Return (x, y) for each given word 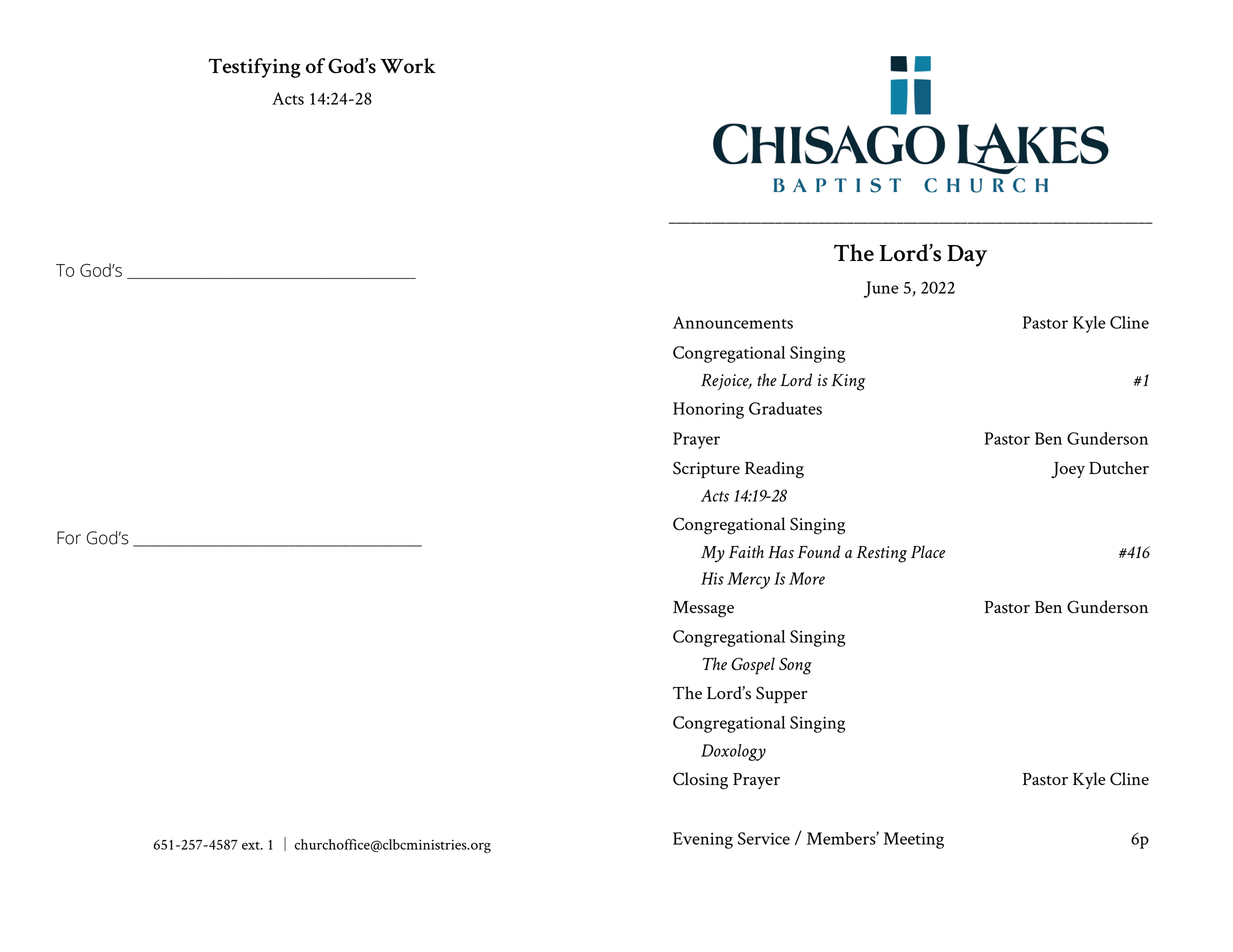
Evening (703, 840)
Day (967, 256)
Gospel (753, 666)
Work (408, 65)
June (881, 289)
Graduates (785, 408)
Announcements (733, 322)
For (69, 538)
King (848, 382)
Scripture (706, 470)
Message (703, 609)
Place (928, 551)
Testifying (254, 68)
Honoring (708, 410)
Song (795, 666)
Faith (746, 551)
